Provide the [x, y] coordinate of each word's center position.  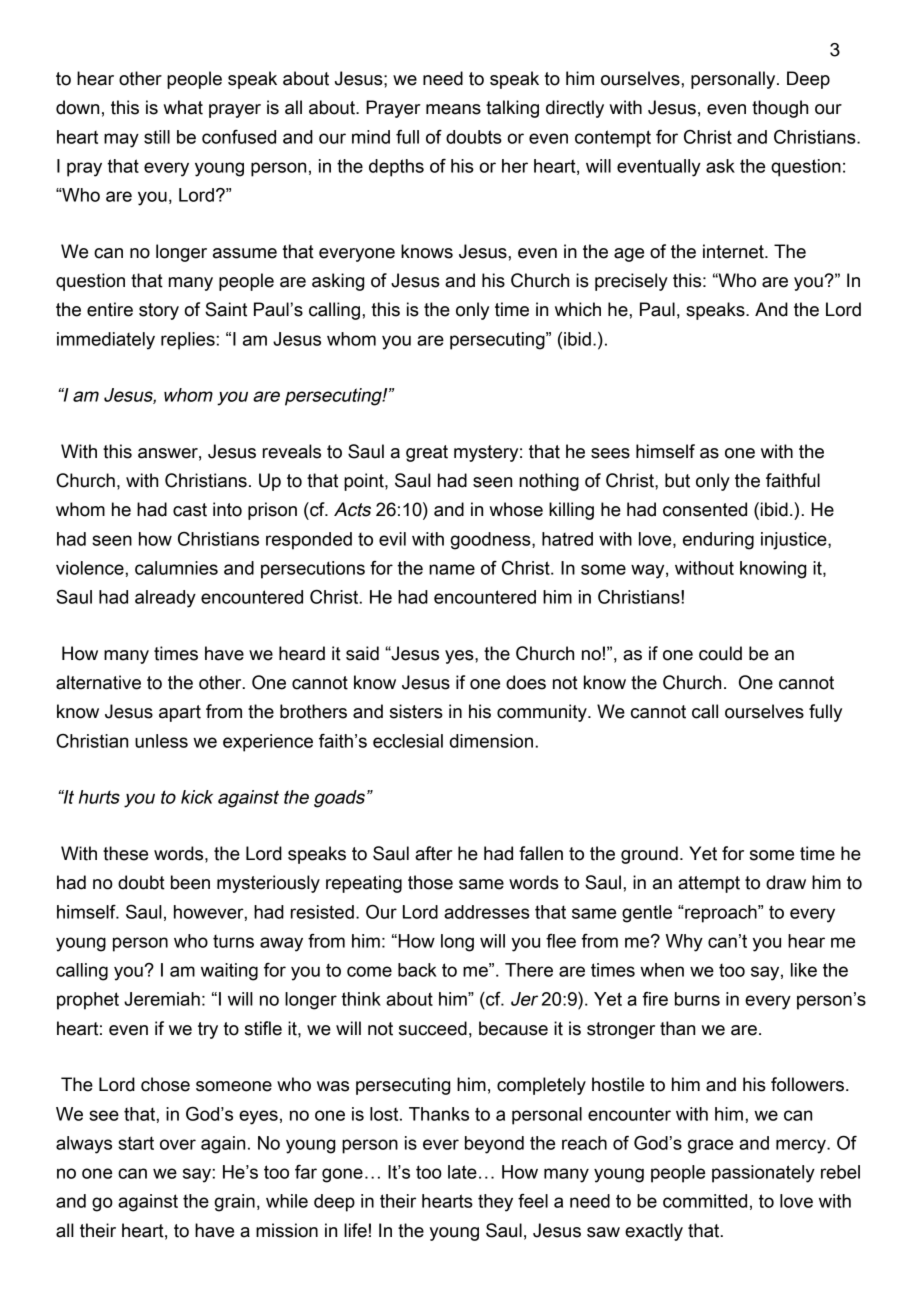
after [434, 853]
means [453, 109]
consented [705, 509]
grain [234, 1203]
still [157, 137]
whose [516, 509]
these [125, 853]
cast [190, 510]
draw [786, 882]
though [780, 109]
